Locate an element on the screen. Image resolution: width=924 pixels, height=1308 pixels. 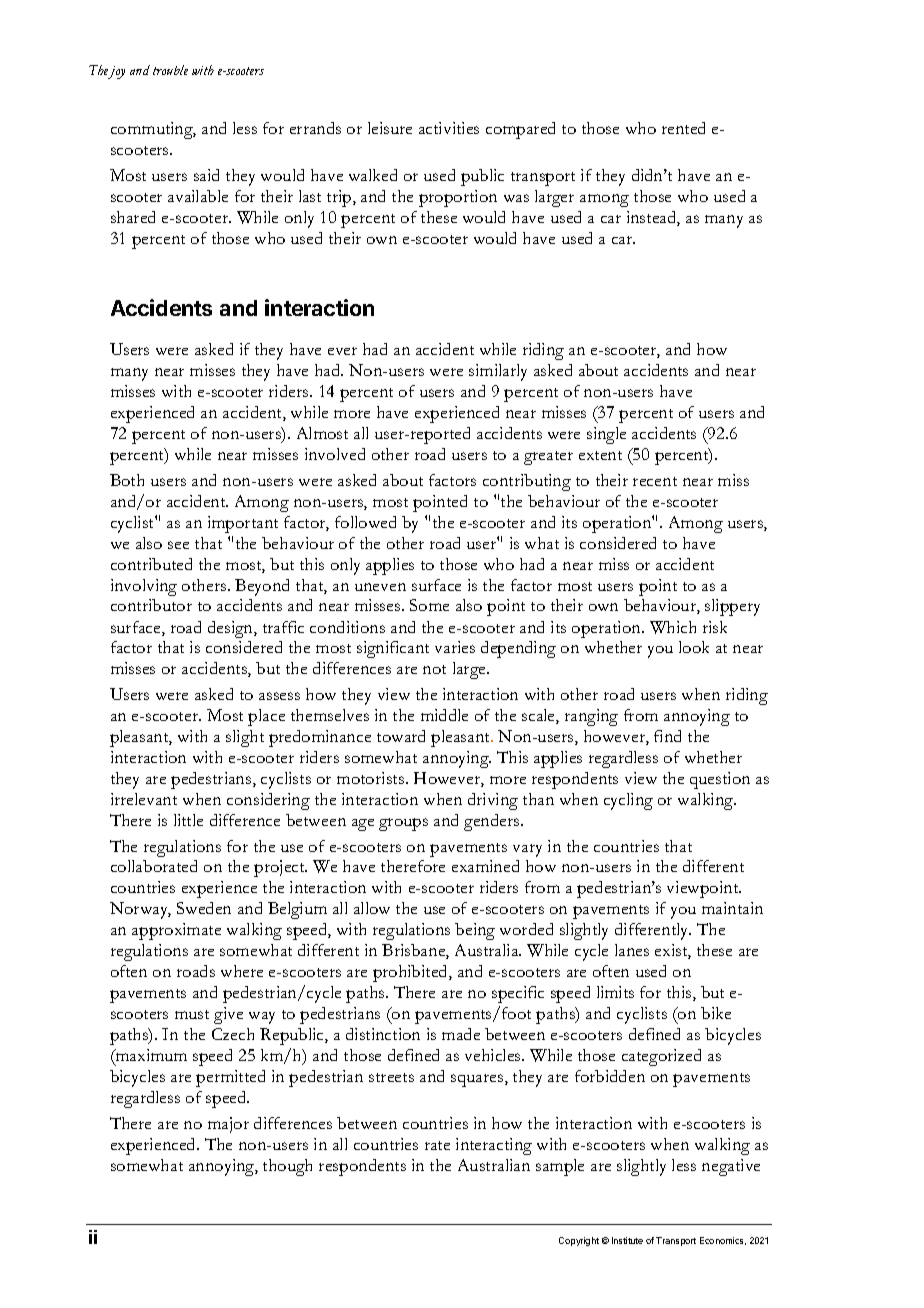
groups is located at coordinates (403, 824).
